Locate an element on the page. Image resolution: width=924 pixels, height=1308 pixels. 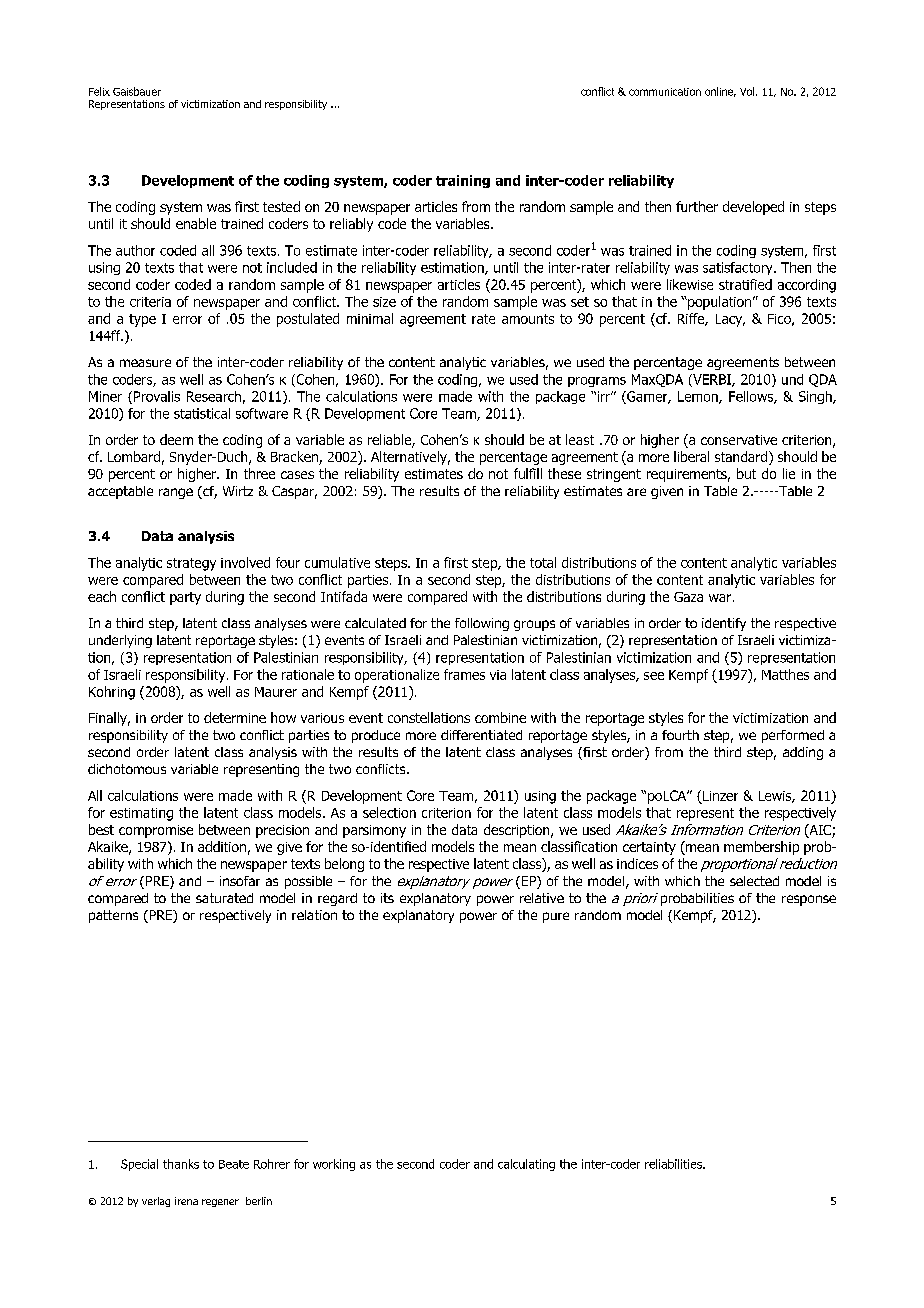
Felix is located at coordinates (99, 91).
